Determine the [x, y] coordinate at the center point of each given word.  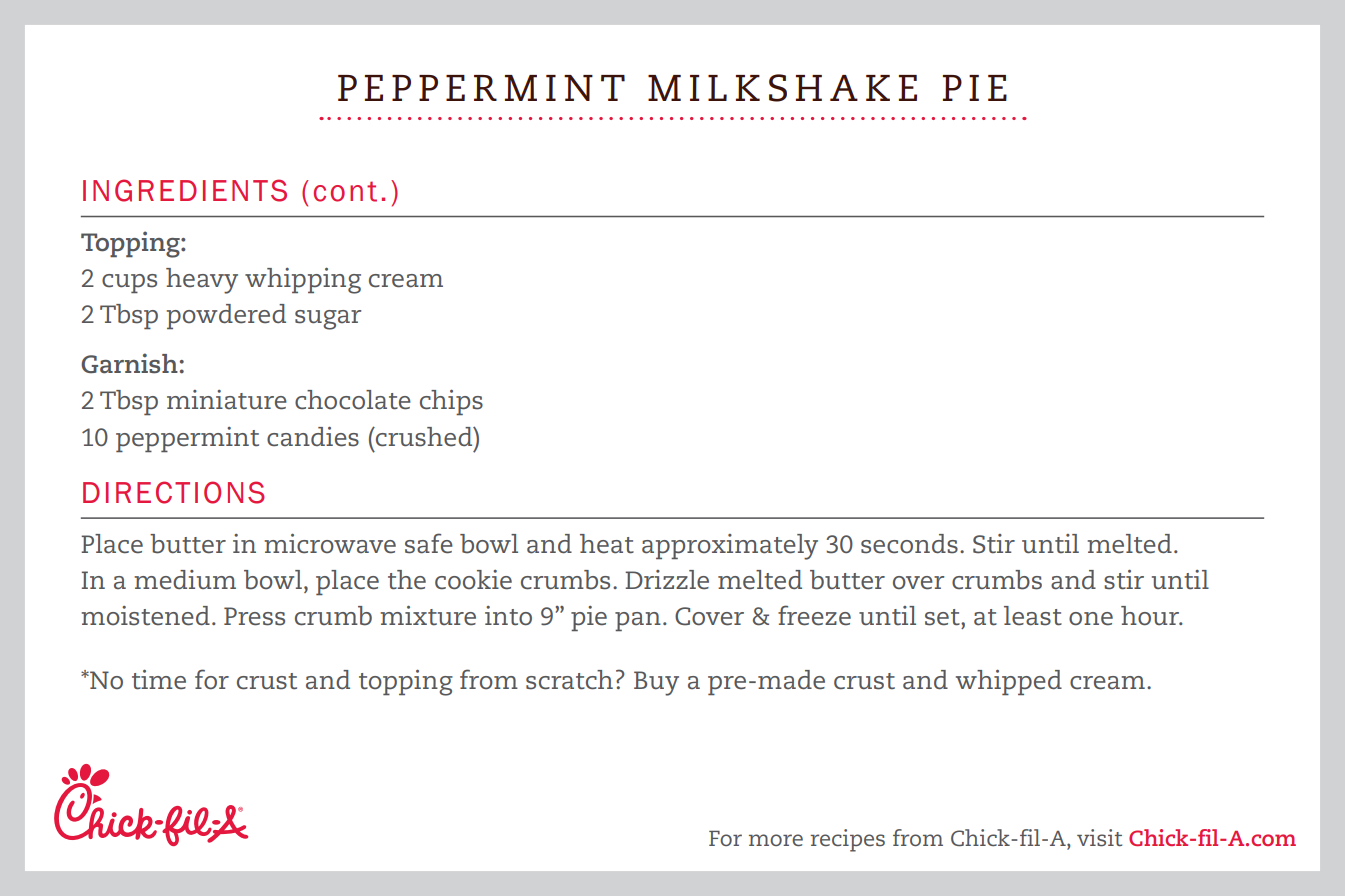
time [159, 679]
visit [1099, 837]
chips [451, 402]
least [1033, 616]
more [776, 840]
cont [345, 191]
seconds [909, 544]
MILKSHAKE [782, 88]
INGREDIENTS [185, 190]
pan [638, 621]
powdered [226, 316]
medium [185, 580]
